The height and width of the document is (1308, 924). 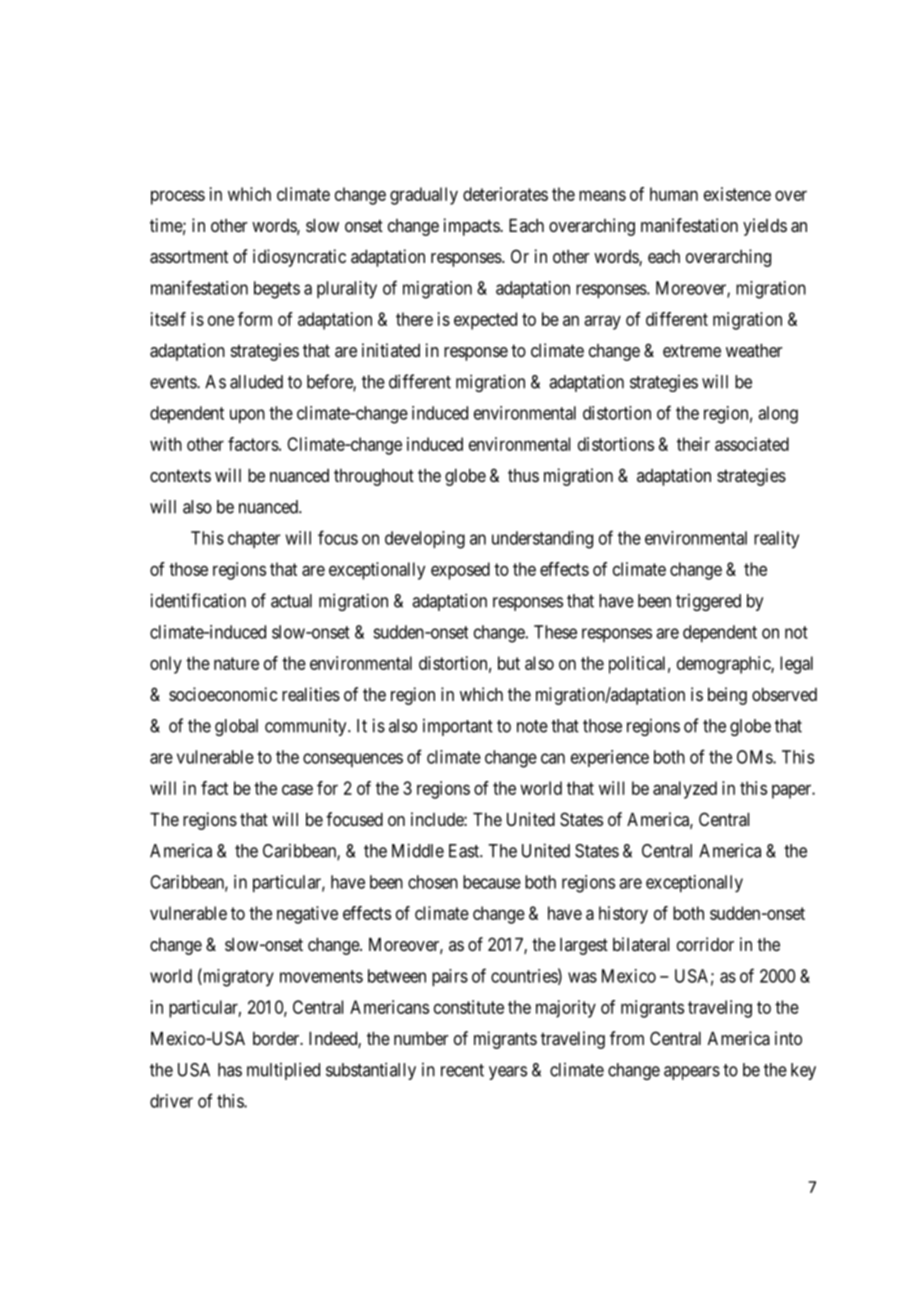 I want to click on analyzed, so click(x=685, y=790).
